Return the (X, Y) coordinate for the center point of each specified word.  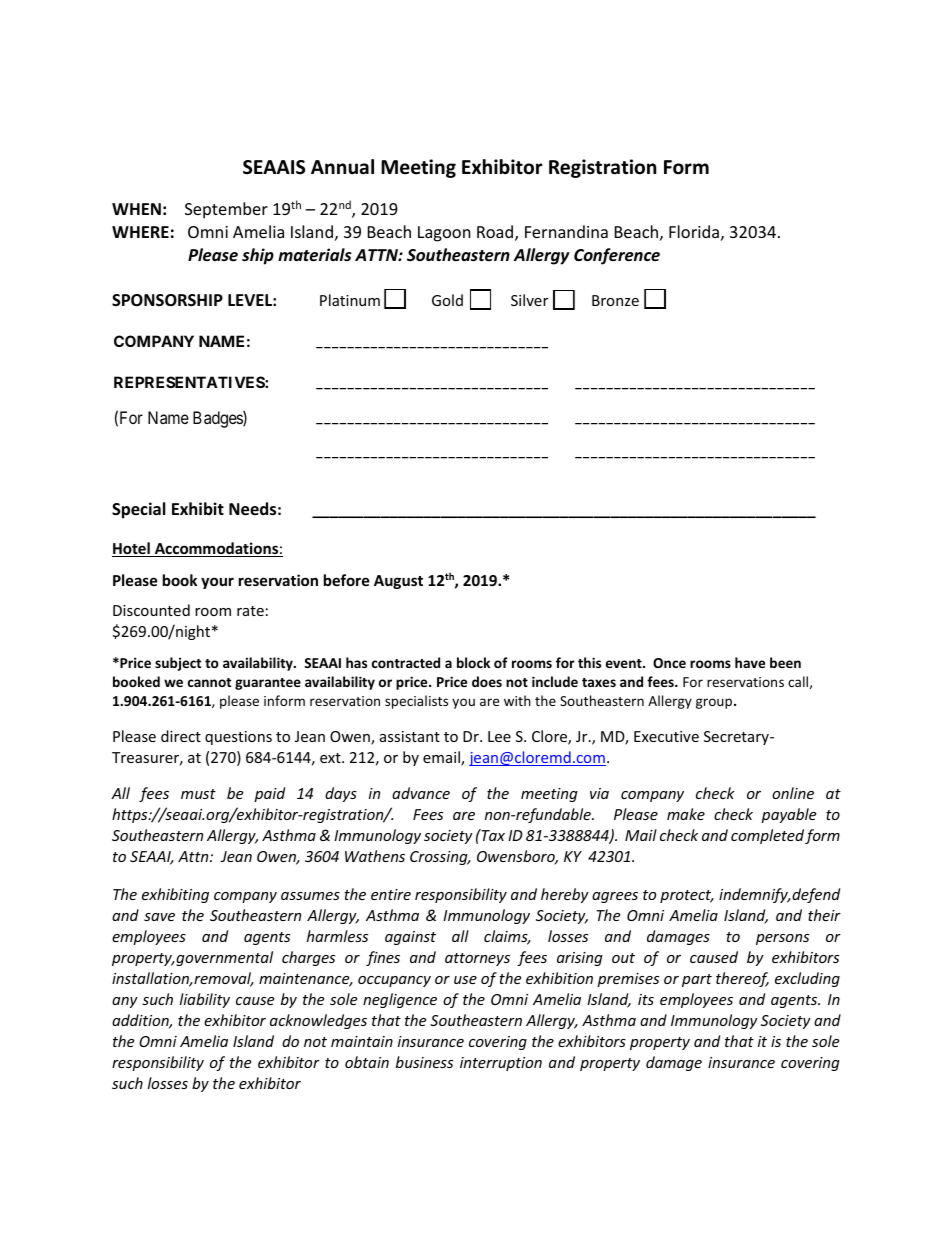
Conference (617, 256)
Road (496, 233)
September (226, 210)
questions (238, 738)
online (793, 793)
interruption (501, 1064)
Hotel (132, 549)
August (398, 582)
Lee (499, 736)
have (750, 662)
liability (205, 1000)
